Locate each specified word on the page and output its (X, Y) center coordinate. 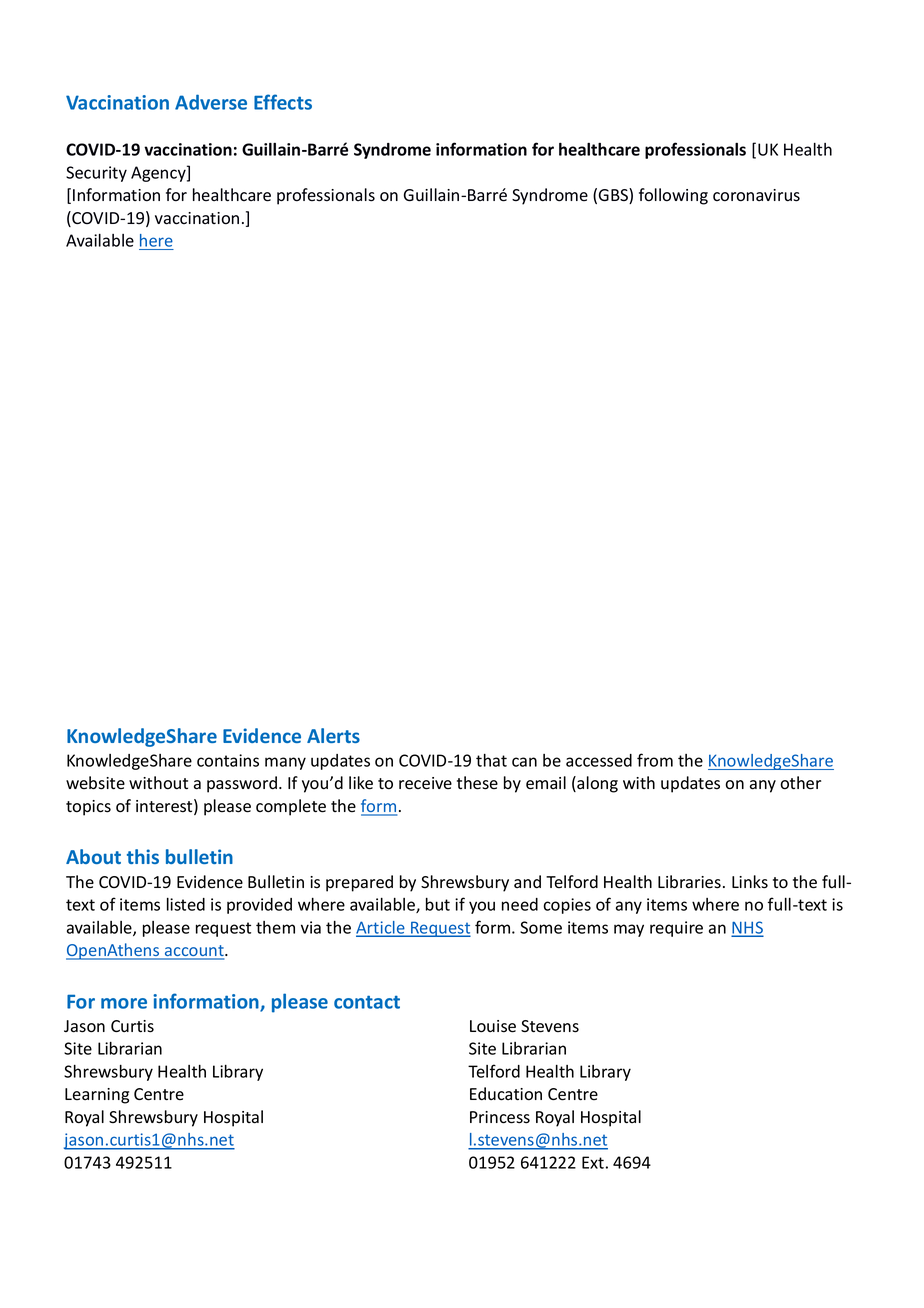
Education (506, 1094)
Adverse (211, 102)
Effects (283, 102)
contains (228, 760)
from (655, 760)
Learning (97, 1096)
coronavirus (756, 195)
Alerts (333, 735)
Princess (500, 1117)
